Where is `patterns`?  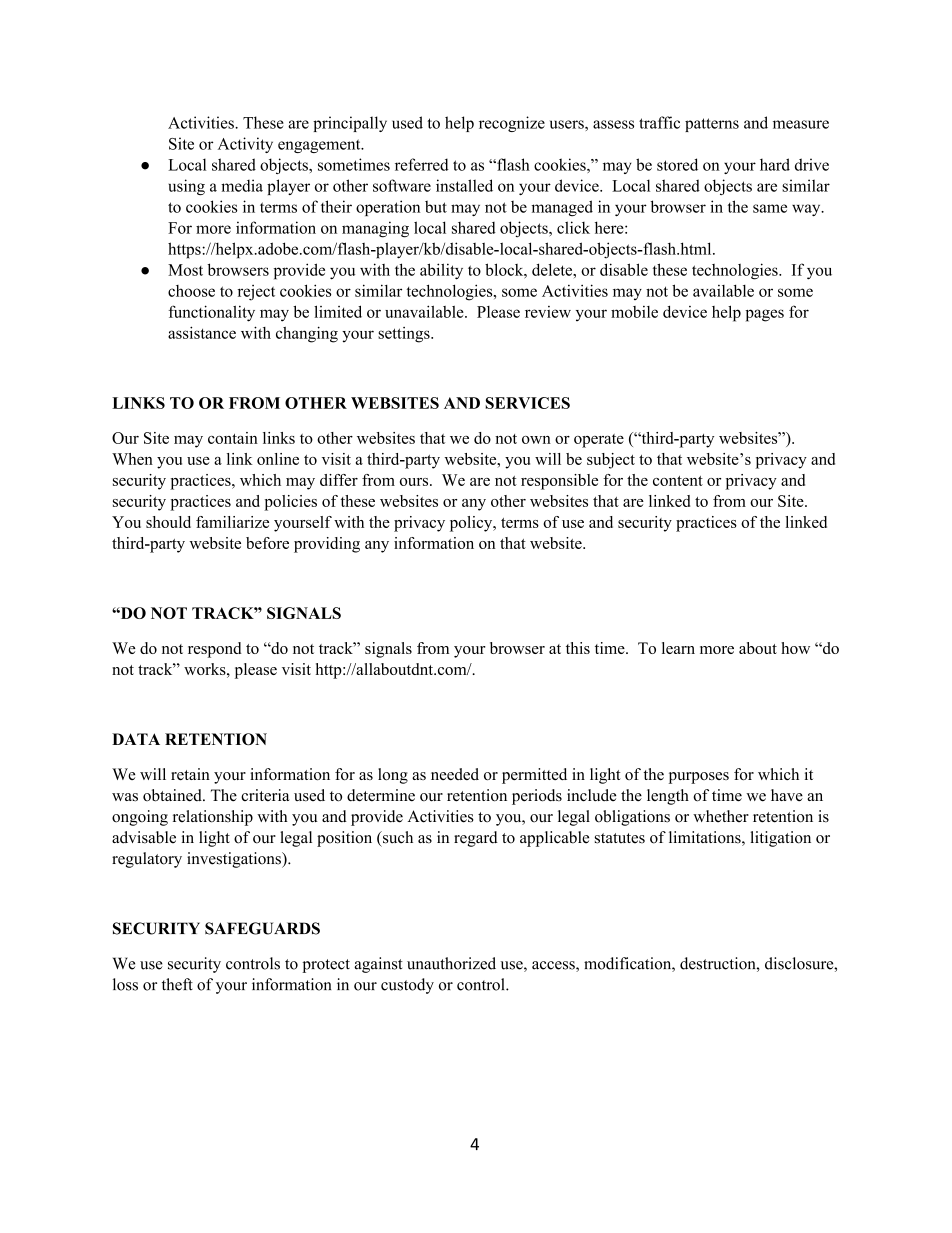 patterns is located at coordinates (712, 125).
